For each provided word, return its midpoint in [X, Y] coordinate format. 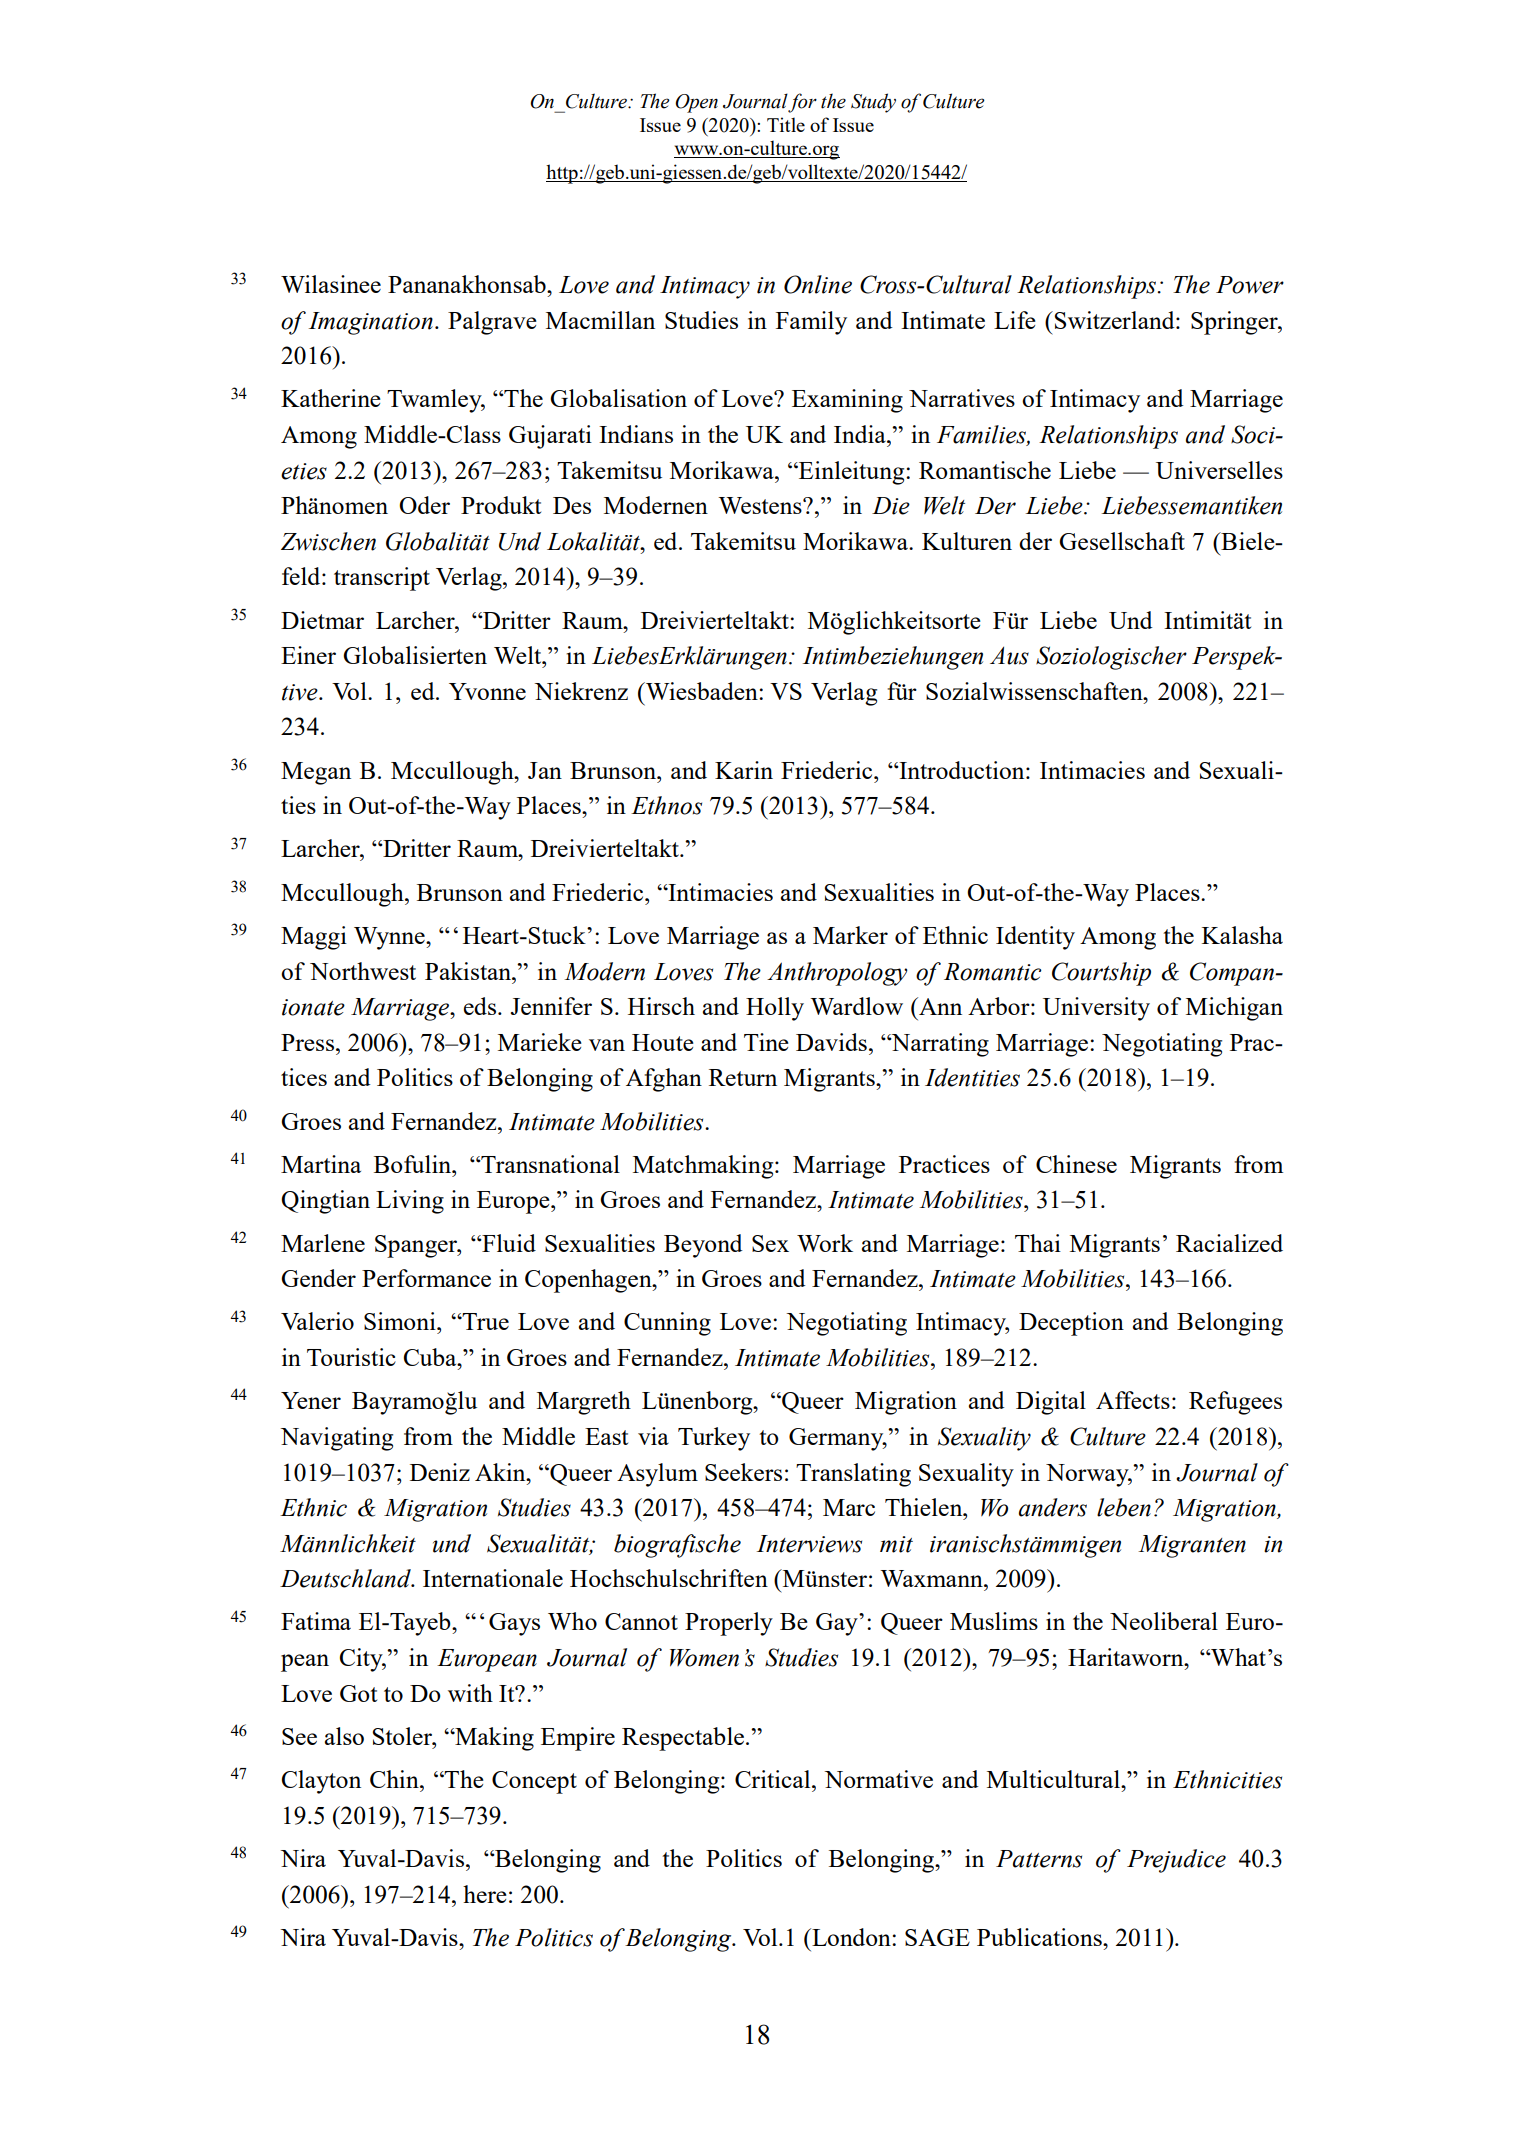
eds [480, 1006]
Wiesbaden [702, 691]
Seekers [743, 1472]
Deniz [440, 1472]
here [485, 1894]
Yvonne [487, 691]
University [1096, 1009]
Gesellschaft [1122, 541]
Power [1250, 285]
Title [786, 124]
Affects [1133, 1400]
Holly [775, 1009]
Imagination [371, 323]
